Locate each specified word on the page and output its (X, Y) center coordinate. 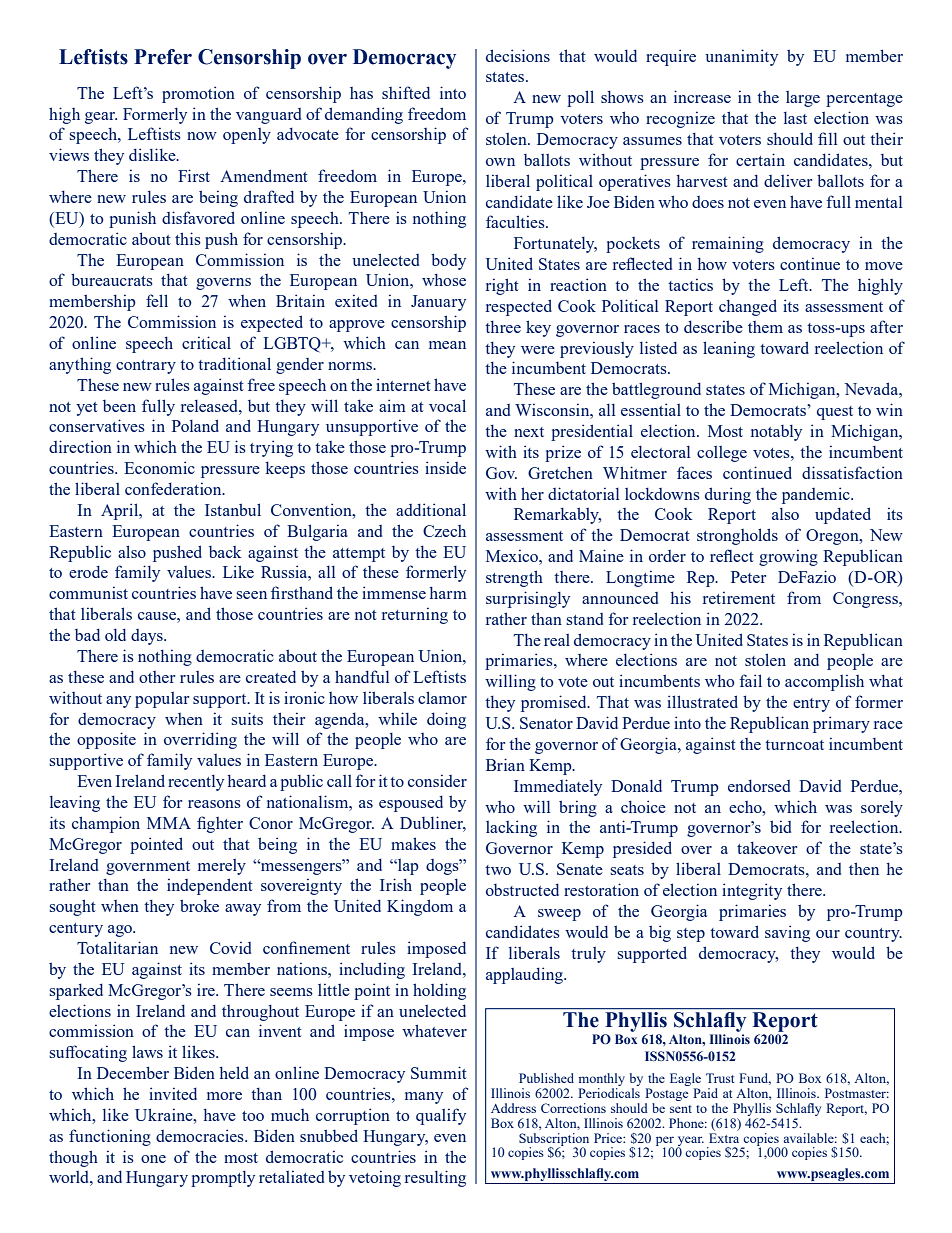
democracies (201, 1135)
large (803, 99)
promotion (198, 94)
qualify (441, 1116)
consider (437, 780)
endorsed (759, 786)
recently (196, 783)
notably (776, 433)
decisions (518, 55)
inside (445, 467)
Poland (195, 425)
